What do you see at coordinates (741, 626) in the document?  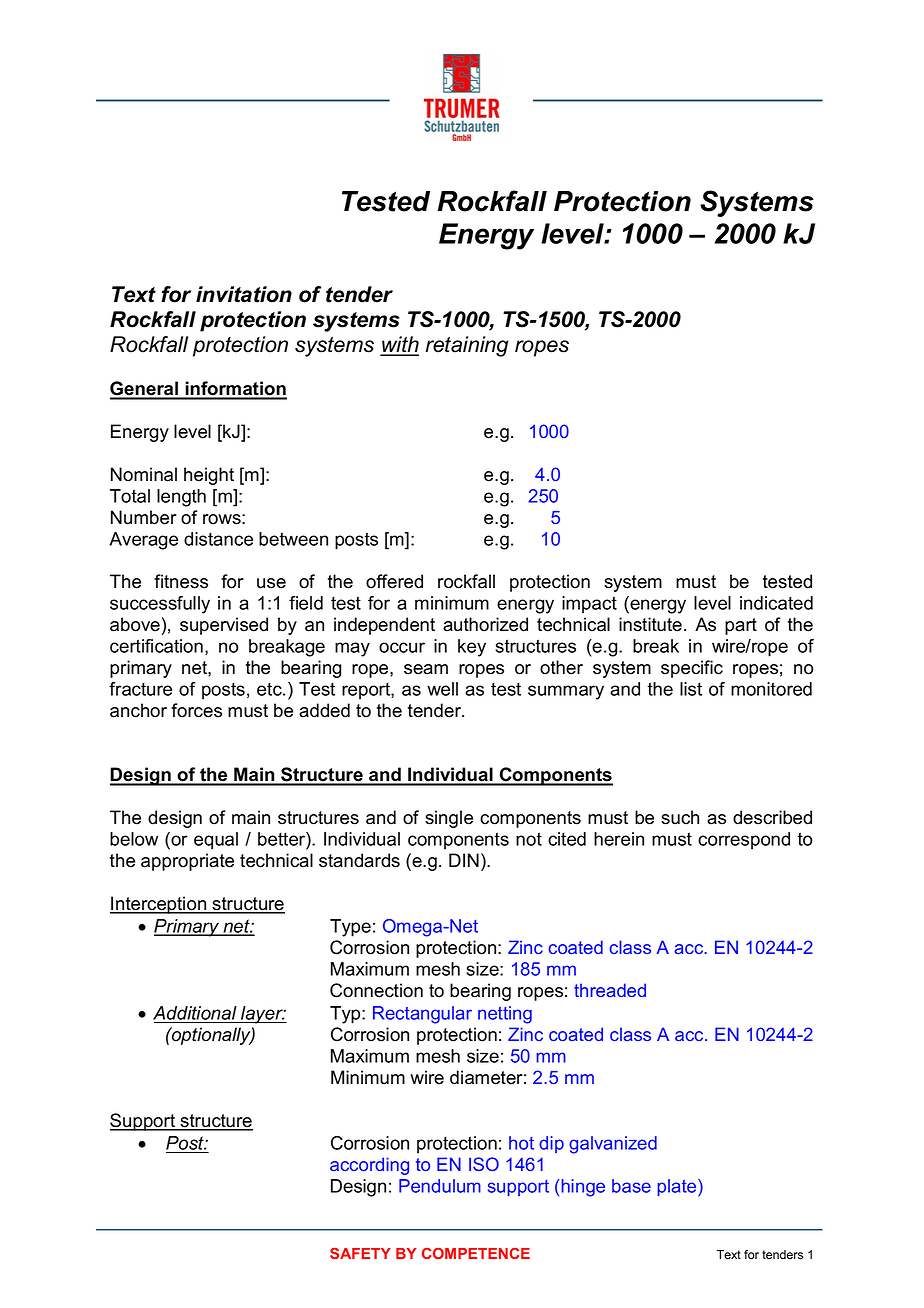 I see `part` at bounding box center [741, 626].
